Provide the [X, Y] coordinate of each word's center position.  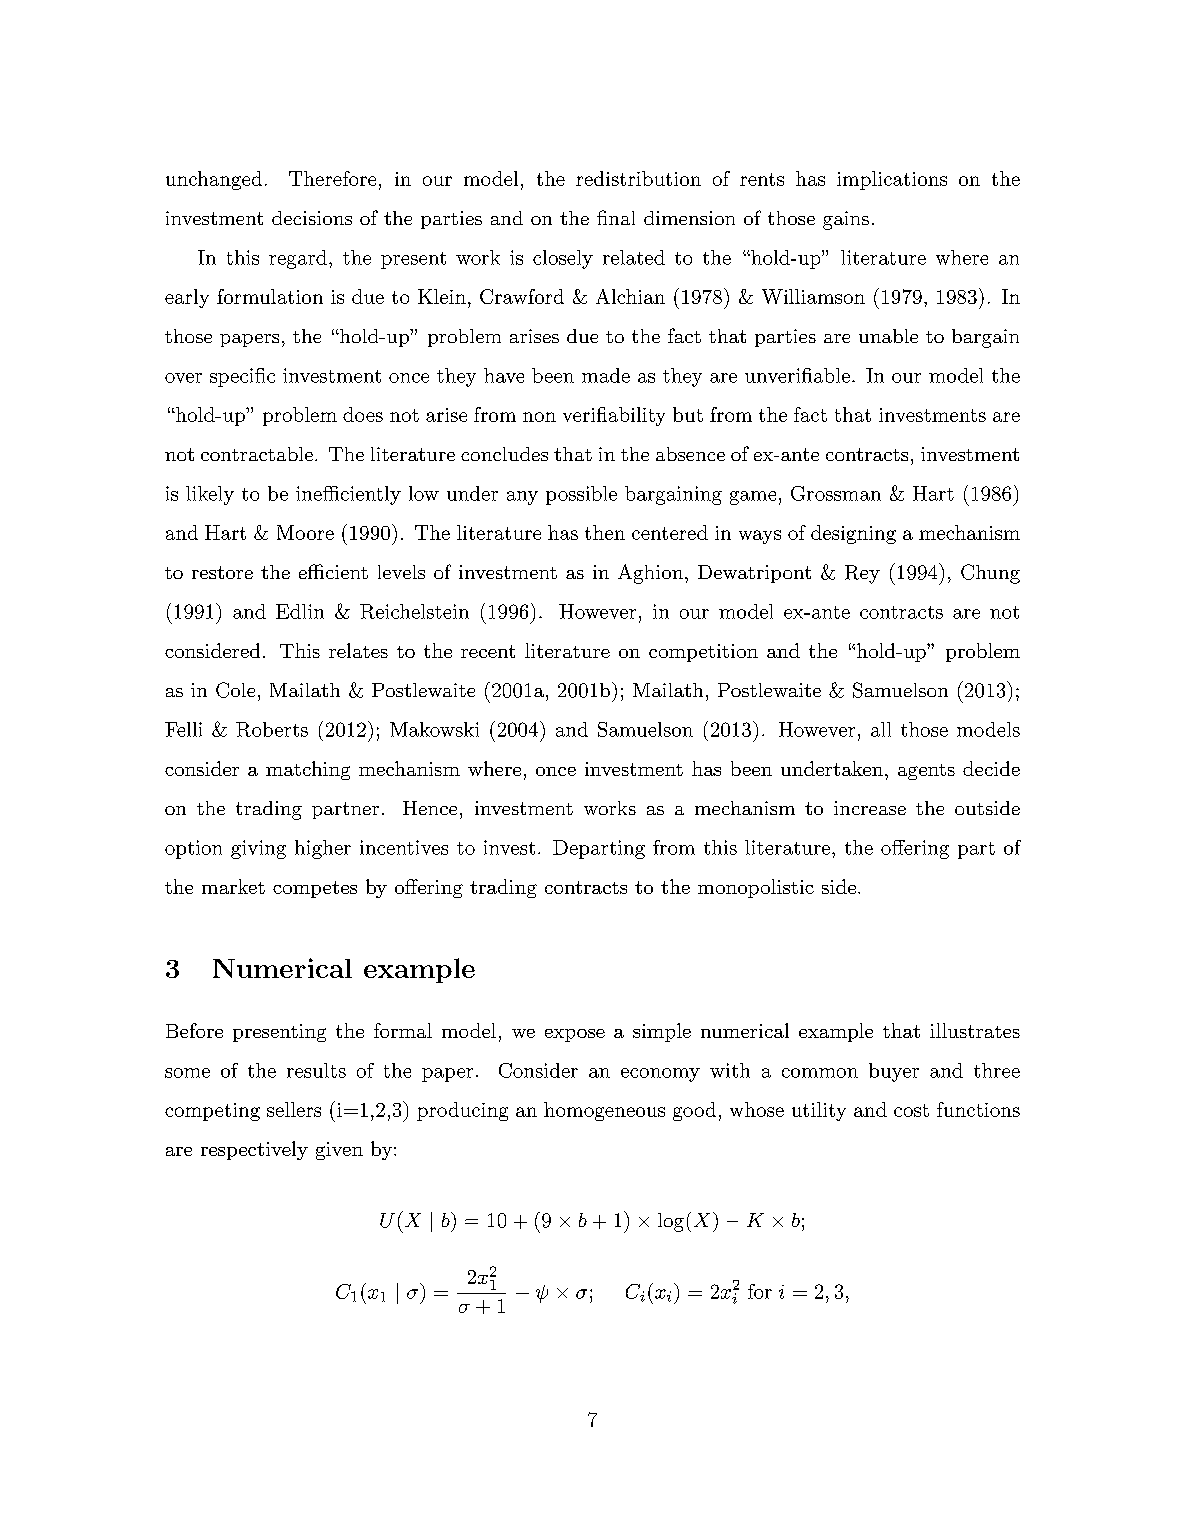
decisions [312, 218]
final [616, 217]
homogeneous [604, 1111]
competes [315, 889]
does [363, 414]
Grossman [836, 493]
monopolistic [756, 888]
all [881, 729]
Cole [235, 690]
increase [870, 808]
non [539, 417]
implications [892, 180]
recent [488, 651]
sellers [294, 1109]
